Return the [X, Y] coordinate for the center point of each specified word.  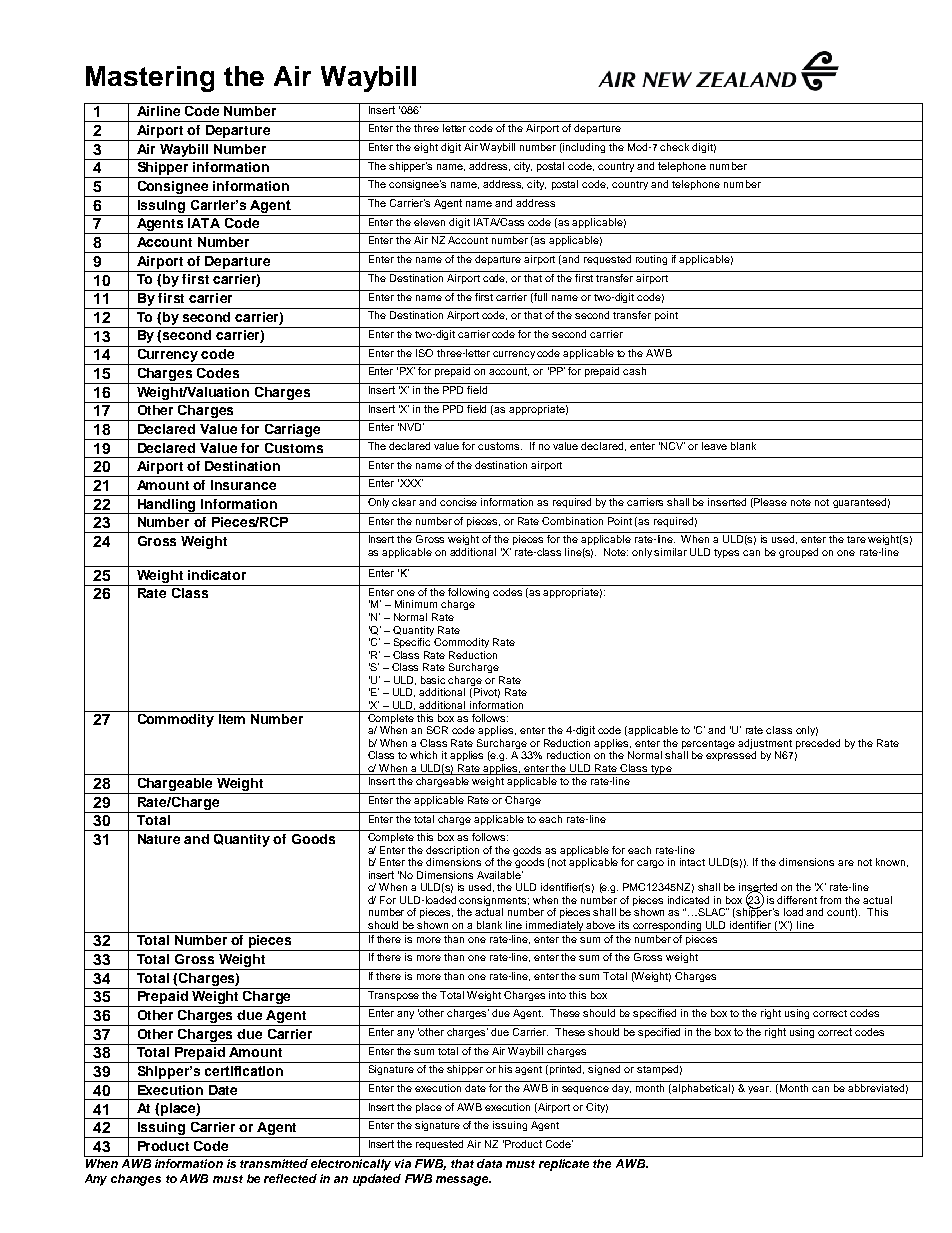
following [469, 593]
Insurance [243, 485]
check [674, 147]
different [797, 900]
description [452, 852]
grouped [798, 553]
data [489, 1163]
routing [651, 260]
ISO [425, 351]
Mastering [150, 79]
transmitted [274, 1163]
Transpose [394, 994]
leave [714, 446]
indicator [217, 575]
